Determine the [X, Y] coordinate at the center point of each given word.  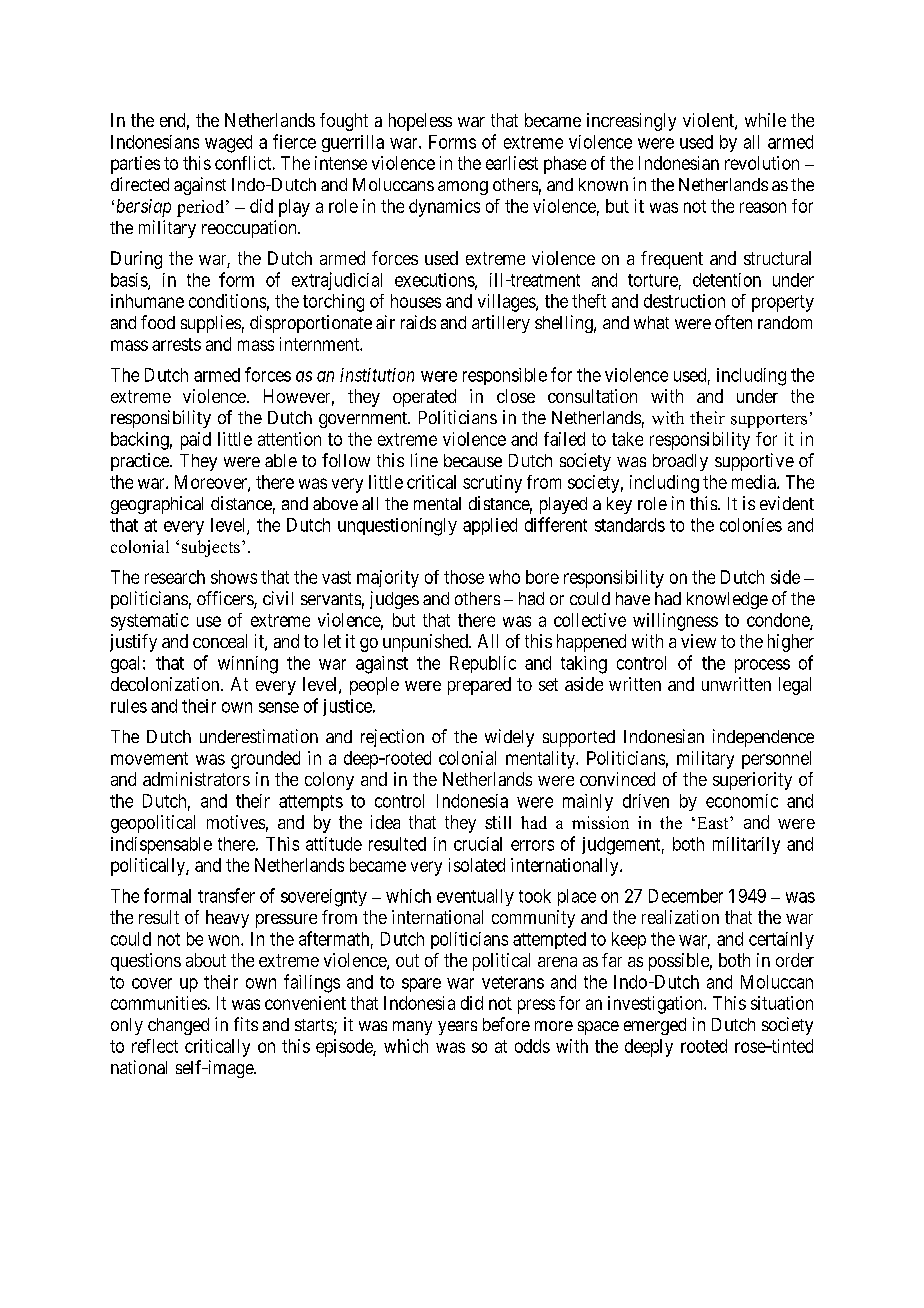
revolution [762, 163]
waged [228, 144]
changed [178, 1026]
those [464, 577]
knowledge [727, 600]
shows [234, 577]
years [457, 1028]
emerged [655, 1026]
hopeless [420, 122]
